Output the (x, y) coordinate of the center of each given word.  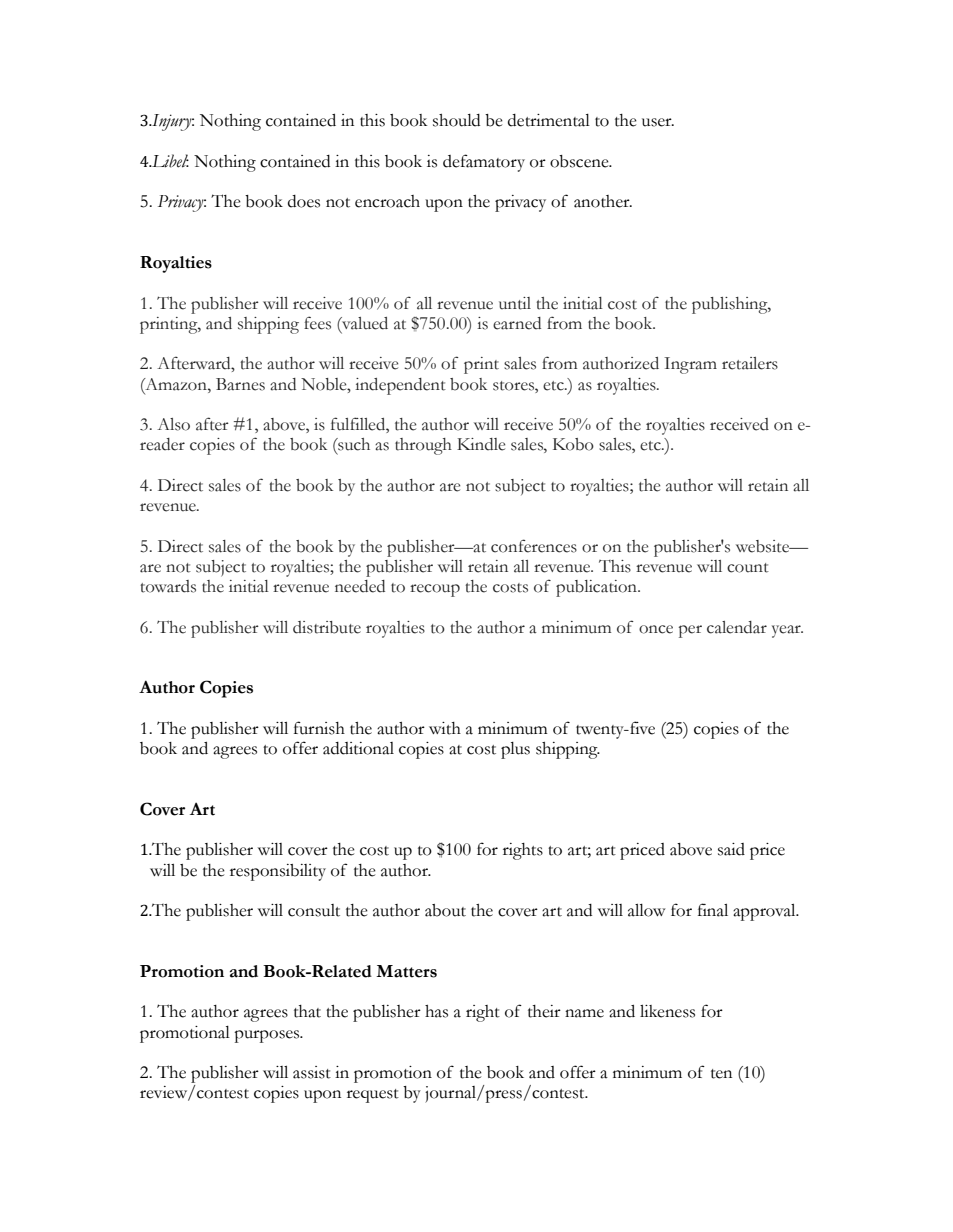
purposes (268, 1036)
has (436, 1011)
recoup (435, 590)
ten (721, 1074)
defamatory (484, 163)
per (690, 631)
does (304, 201)
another (603, 201)
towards (168, 586)
